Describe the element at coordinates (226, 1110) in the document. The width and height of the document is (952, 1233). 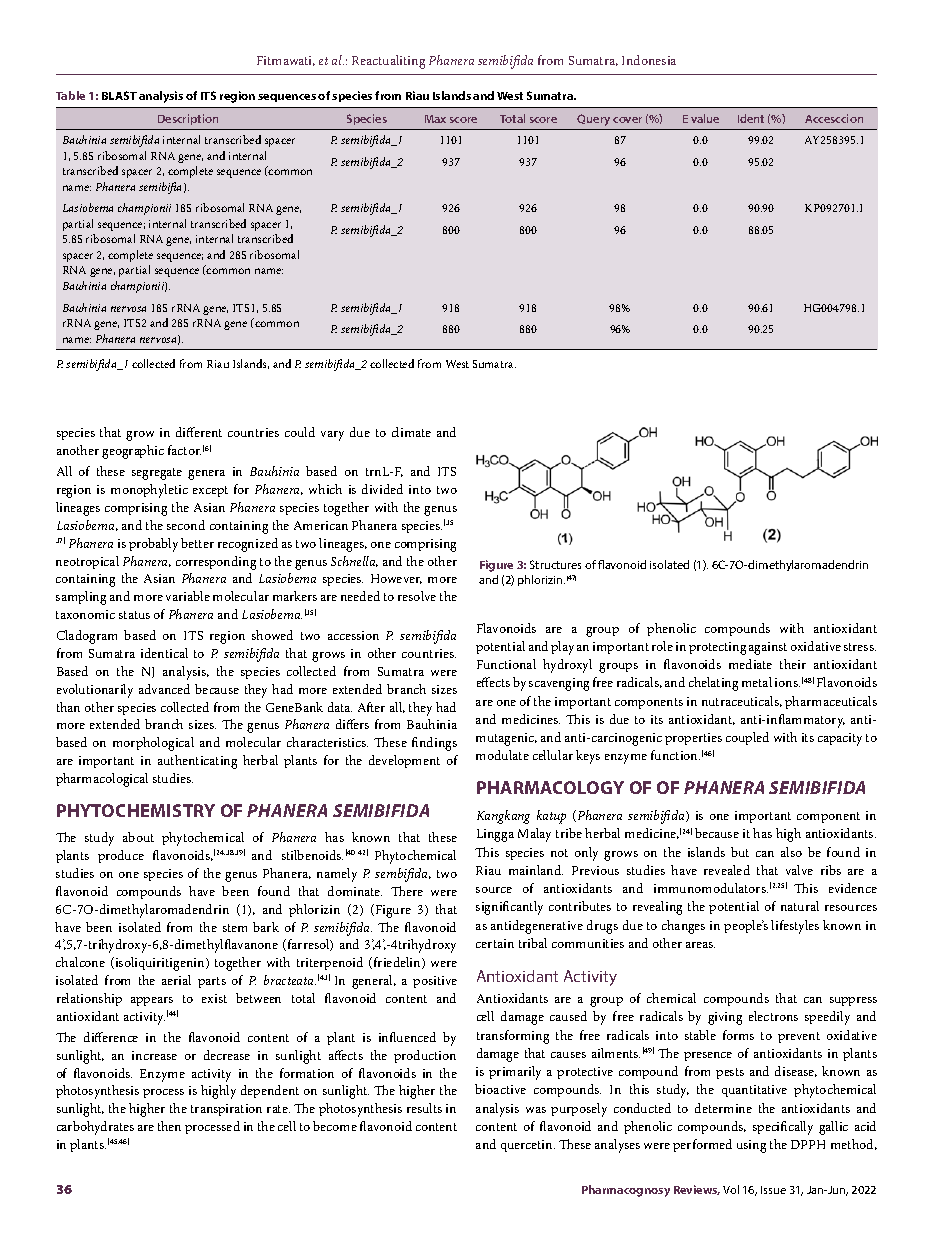
I see `transpiration` at that location.
